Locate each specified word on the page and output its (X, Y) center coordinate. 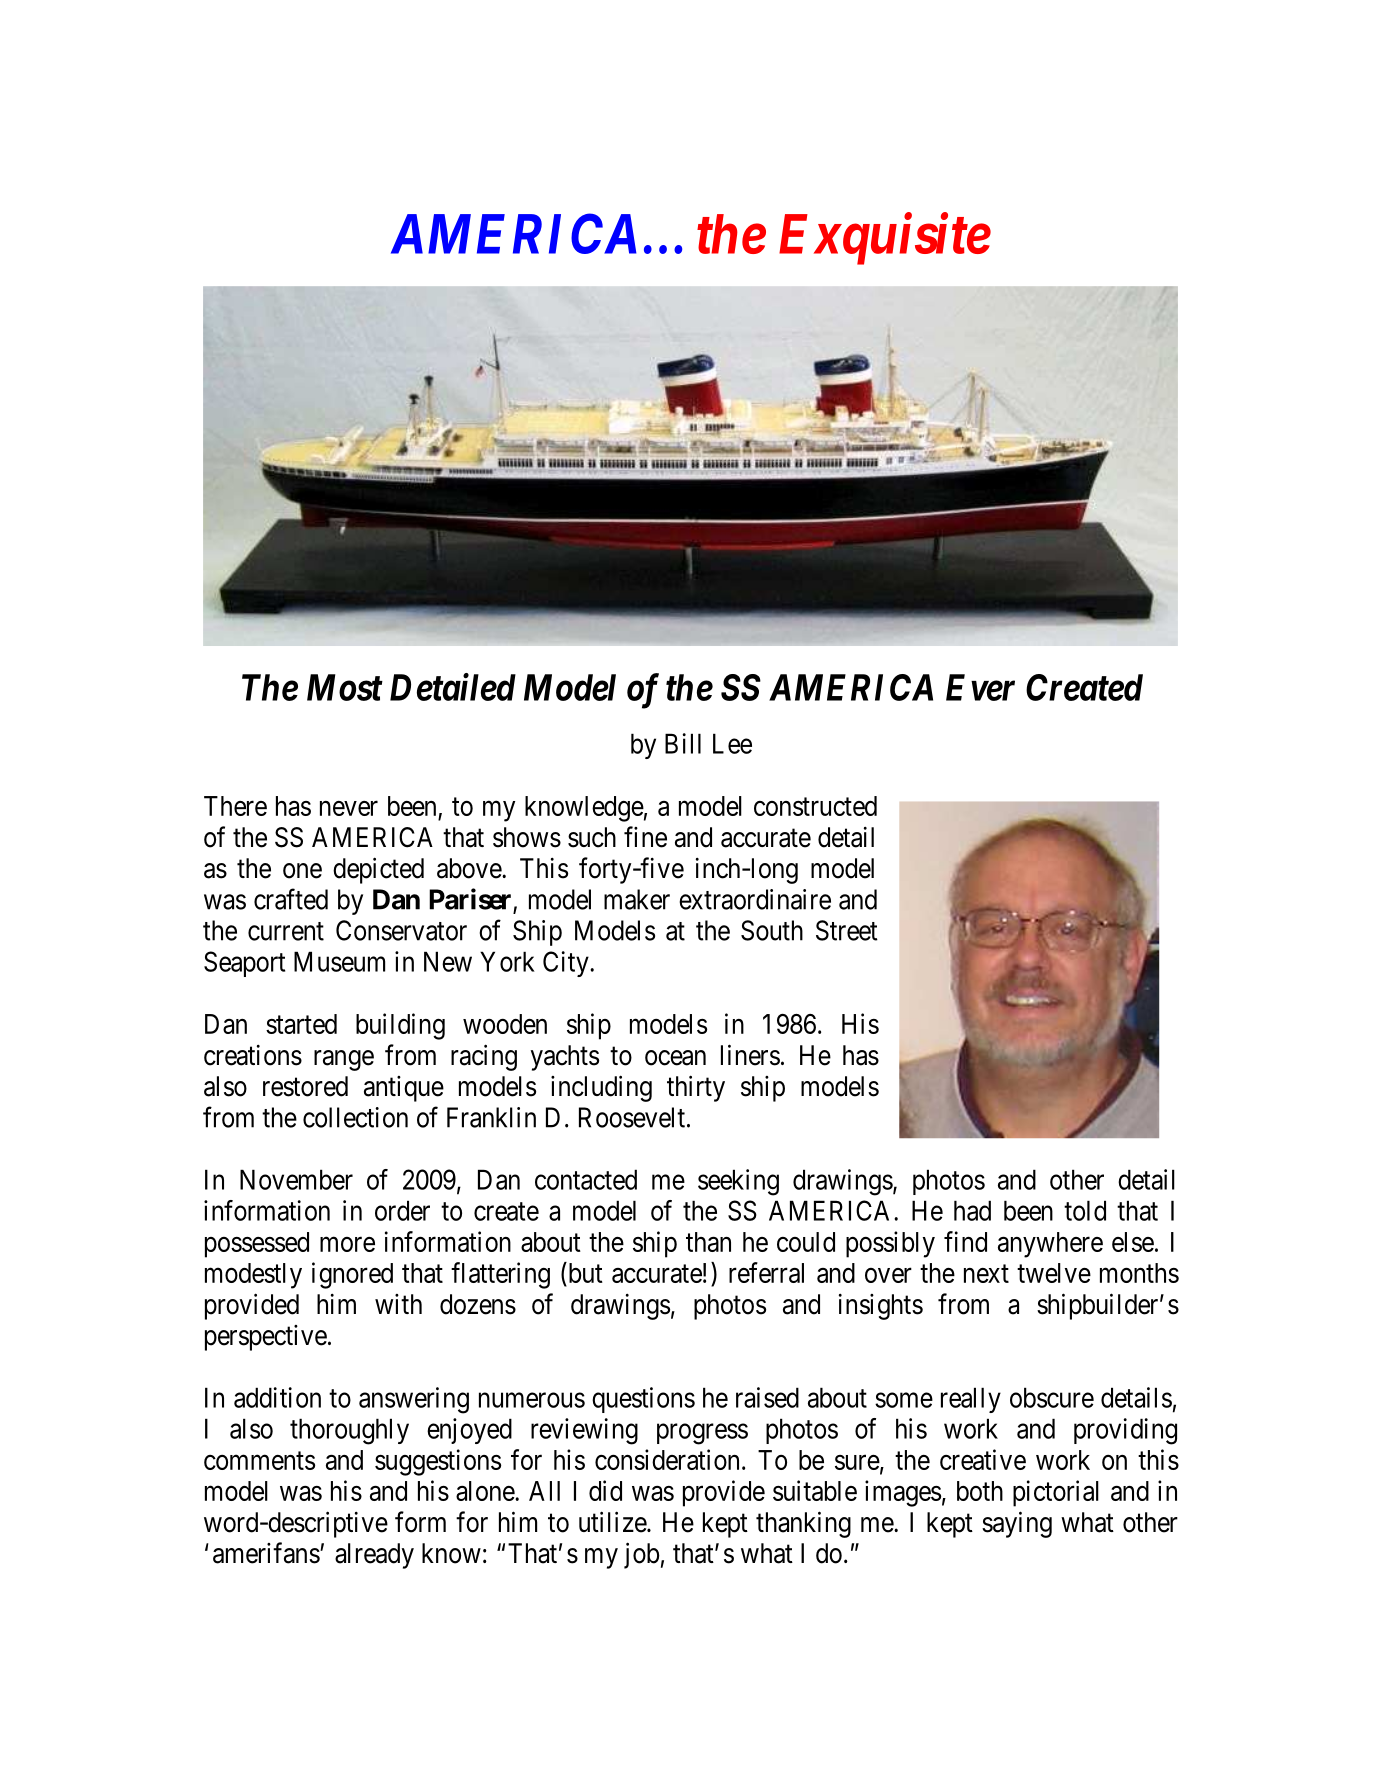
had (972, 1210)
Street (847, 930)
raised (767, 1397)
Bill (683, 743)
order (402, 1210)
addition (277, 1397)
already (374, 1556)
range (344, 1060)
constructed (815, 806)
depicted (378, 870)
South (772, 930)
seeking (738, 1182)
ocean (675, 1058)
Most (345, 687)
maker (637, 899)
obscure (1052, 1397)
